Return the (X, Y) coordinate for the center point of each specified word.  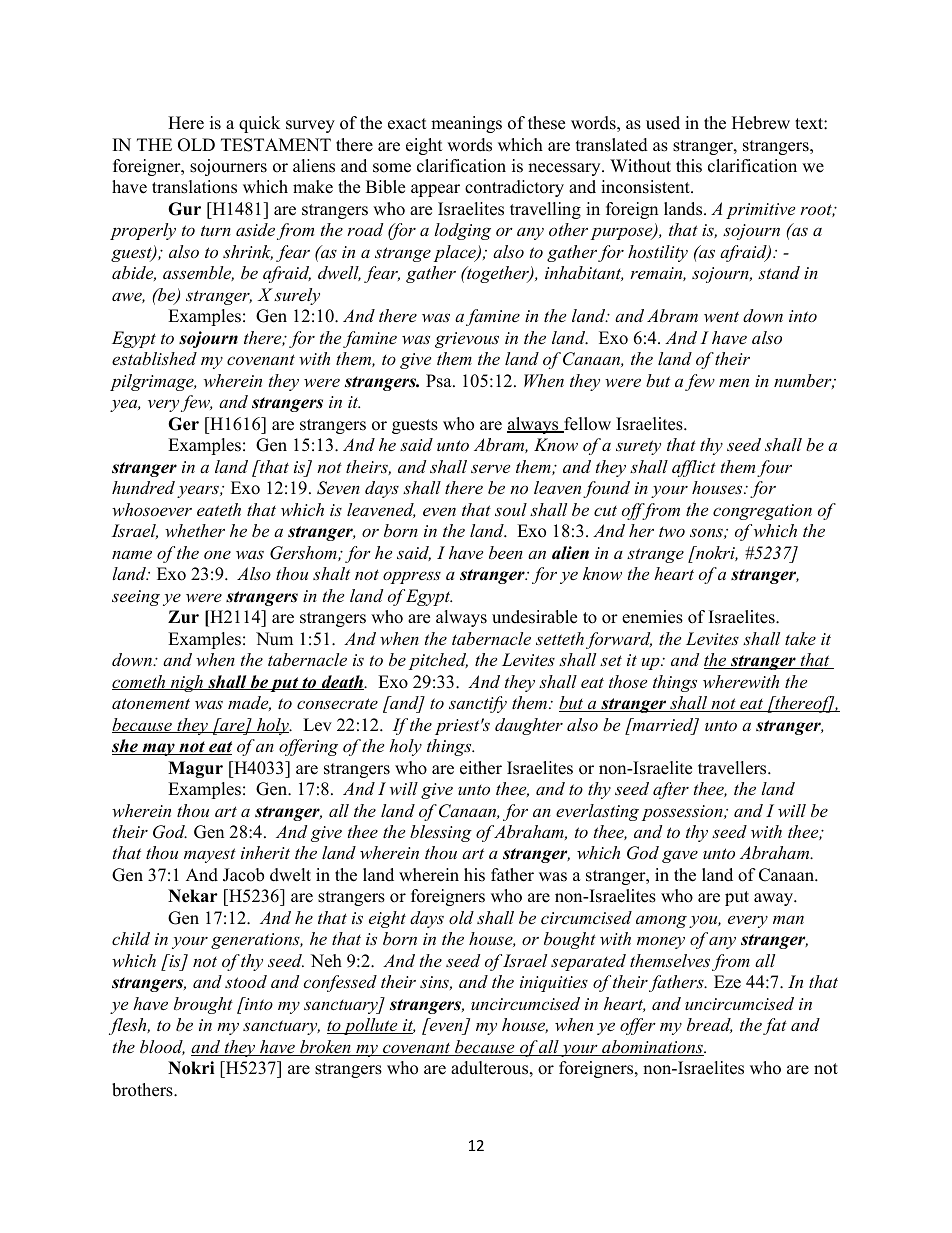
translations (194, 187)
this (689, 166)
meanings (466, 124)
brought (203, 1005)
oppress (412, 577)
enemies (652, 617)
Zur (183, 617)
